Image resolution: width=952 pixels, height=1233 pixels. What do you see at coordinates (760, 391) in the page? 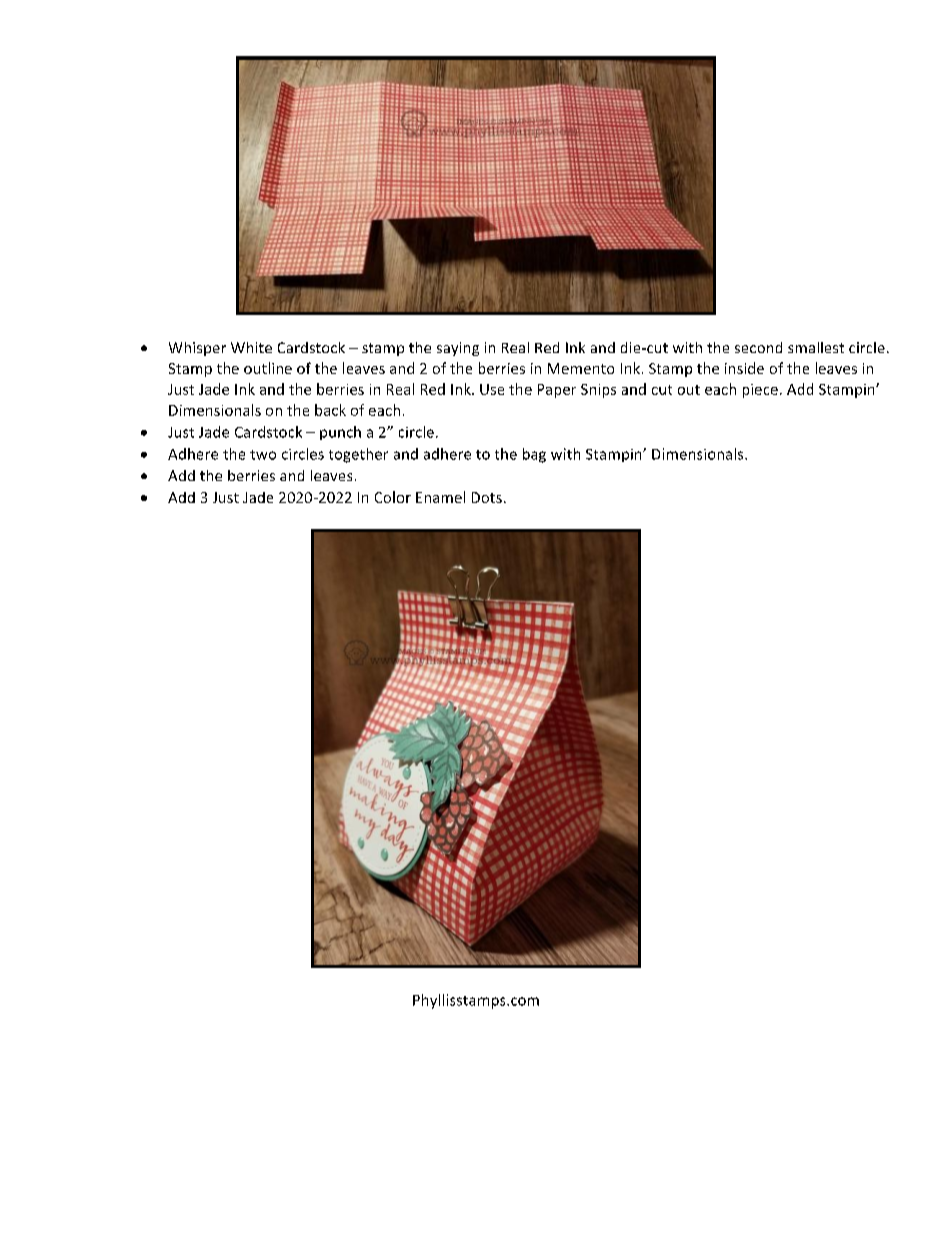
I see `piece` at bounding box center [760, 391].
